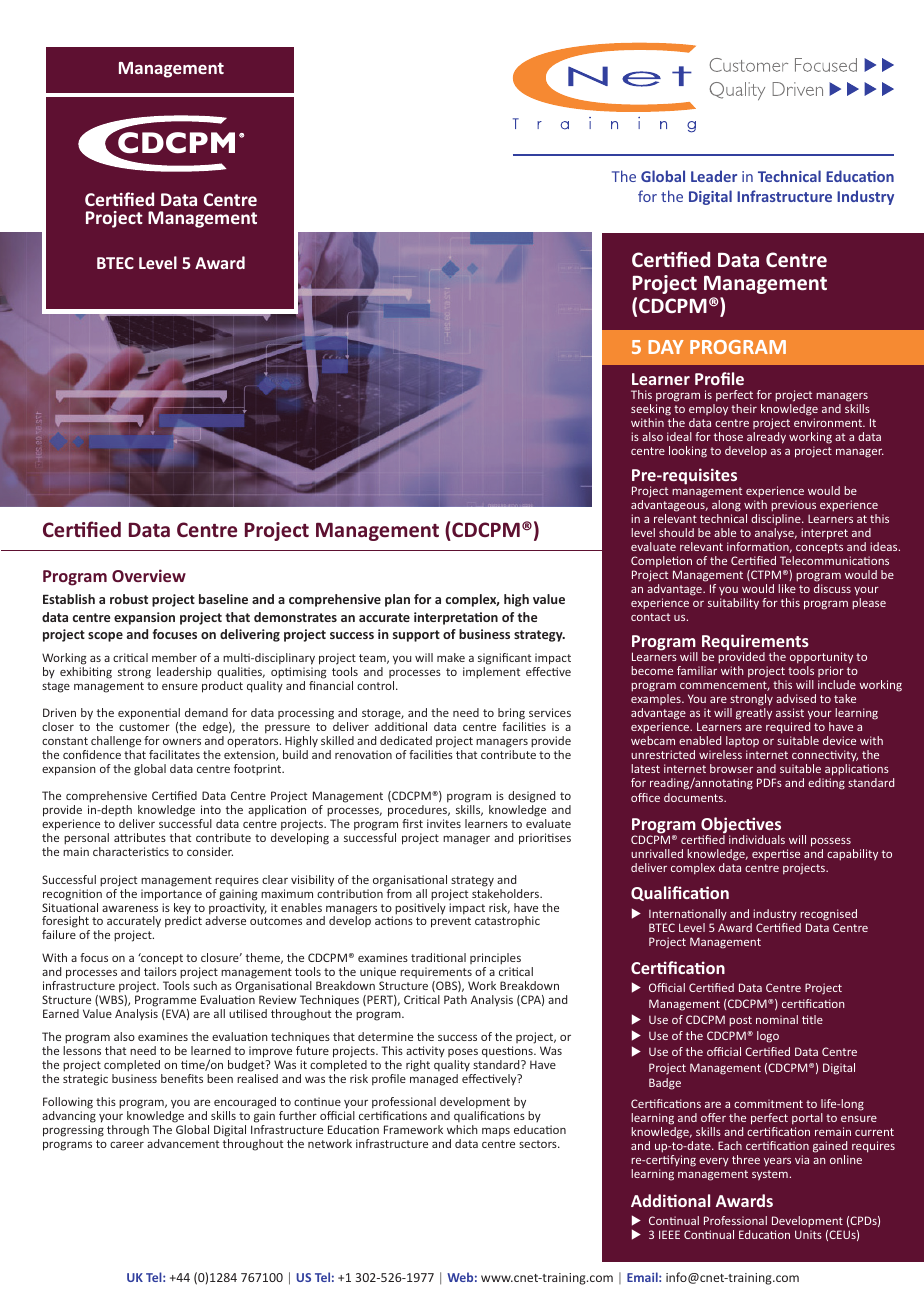 The height and width of the screenshot is (1308, 924). What do you see at coordinates (651, 411) in the screenshot?
I see `seeking` at bounding box center [651, 411].
